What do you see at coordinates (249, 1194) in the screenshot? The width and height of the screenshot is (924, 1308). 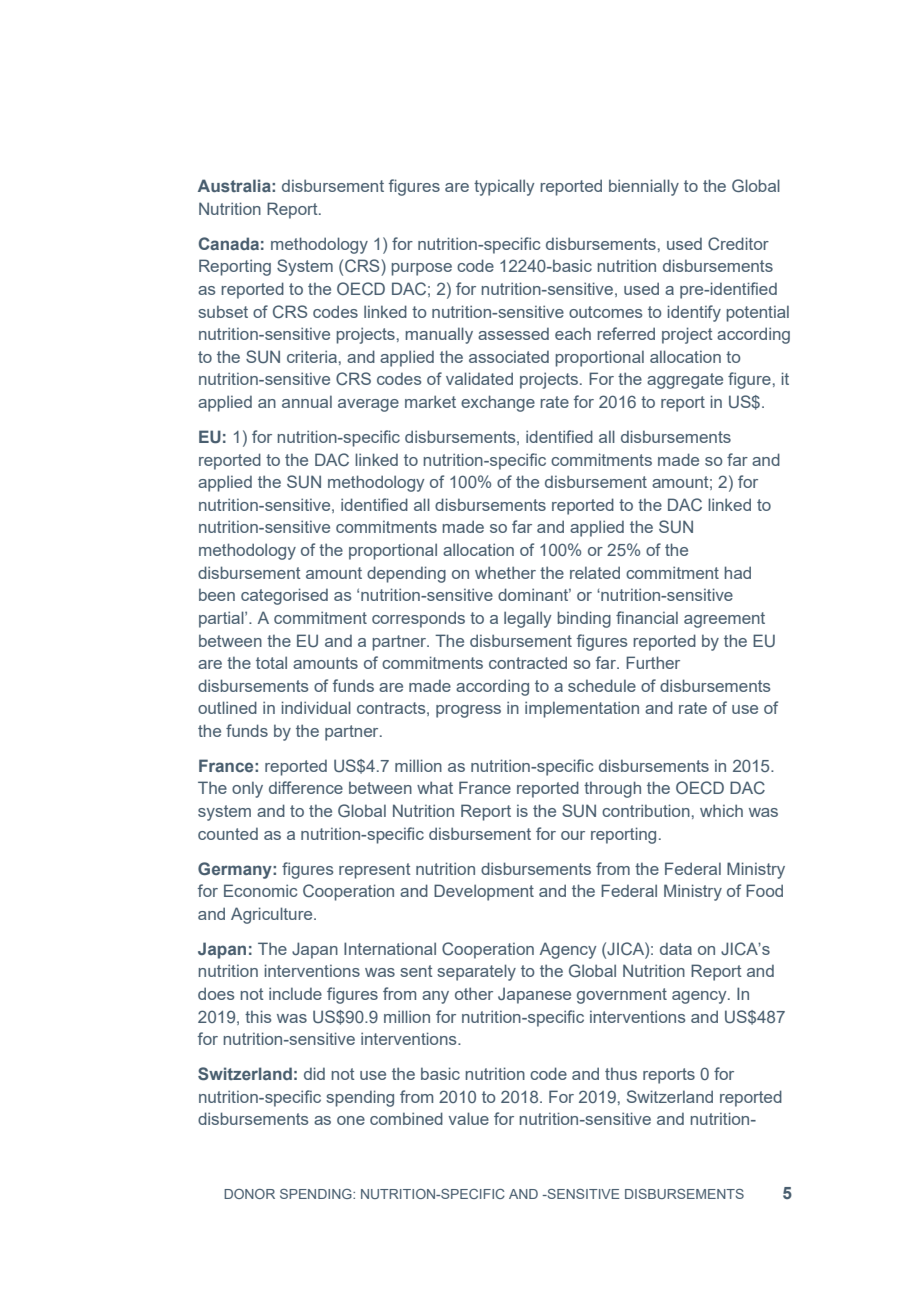 I see `DONOR` at bounding box center [249, 1194].
